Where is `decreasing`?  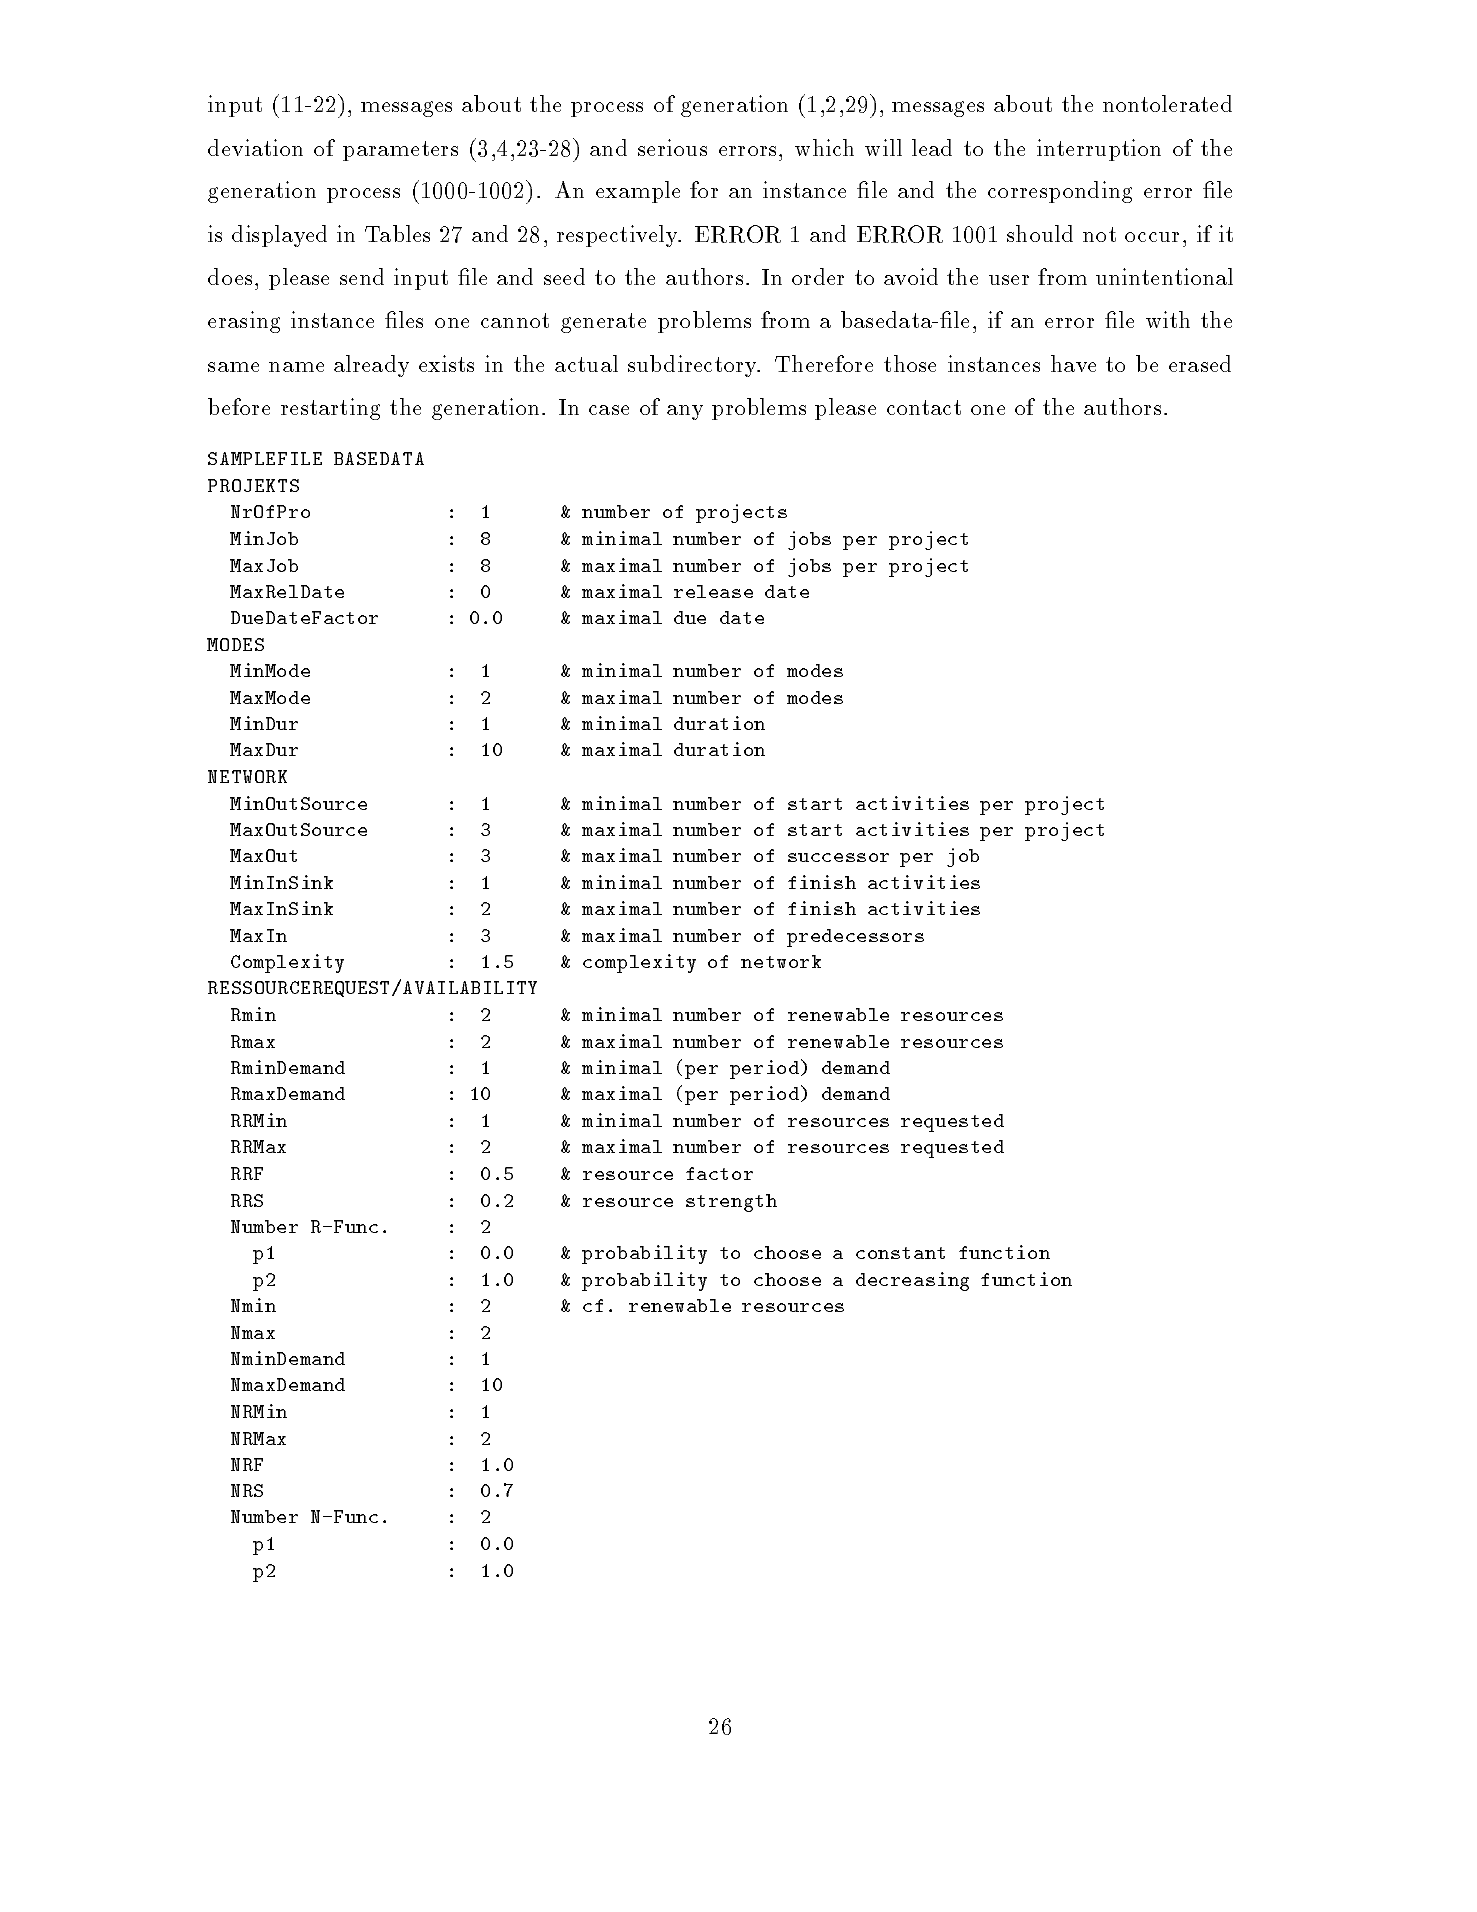 decreasing is located at coordinates (912, 1281).
